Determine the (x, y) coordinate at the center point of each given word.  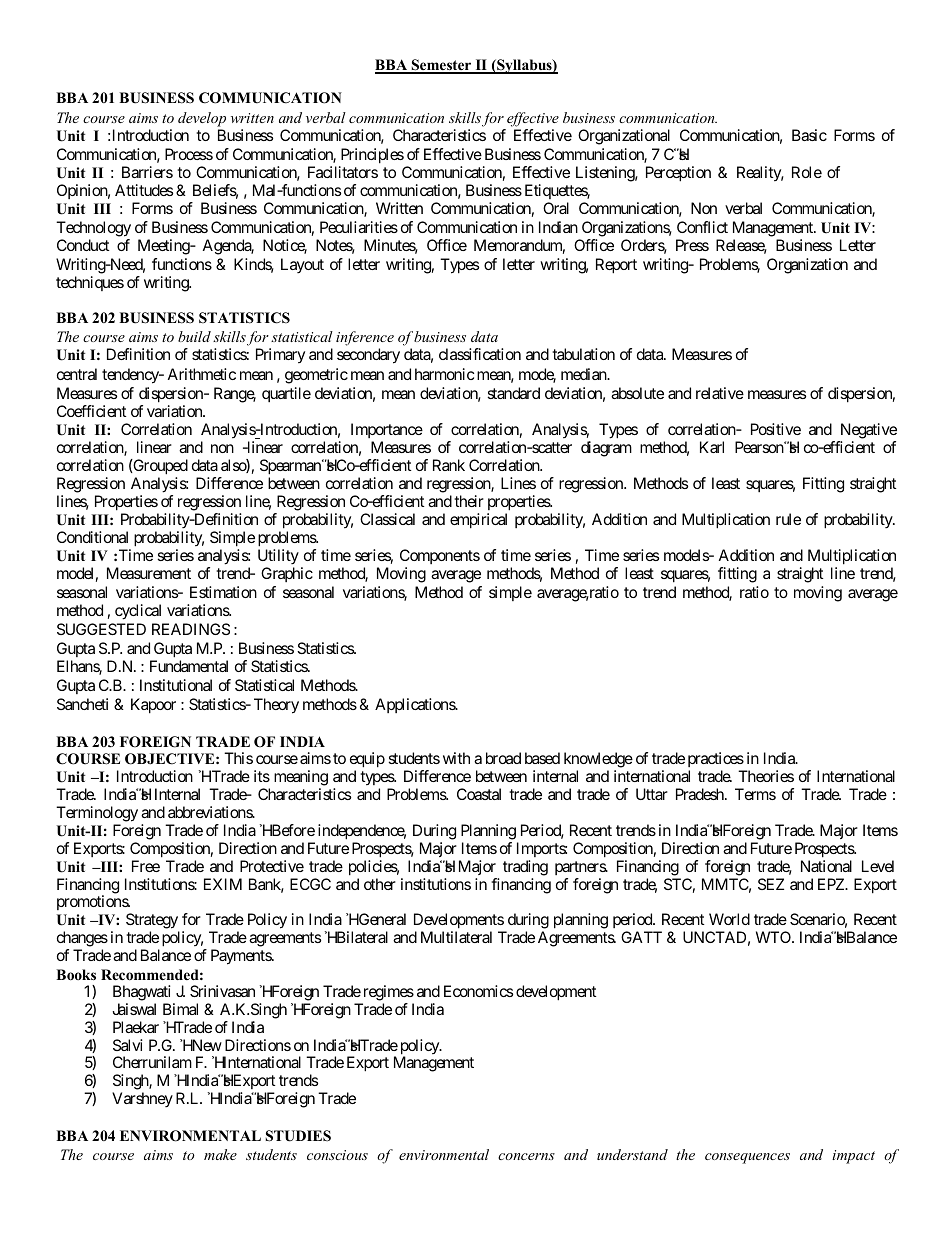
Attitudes (144, 190)
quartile (286, 394)
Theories (766, 776)
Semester (441, 66)
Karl (712, 447)
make (220, 1154)
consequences (747, 1158)
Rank (449, 465)
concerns (526, 1156)
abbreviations (211, 812)
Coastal (479, 794)
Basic (809, 135)
